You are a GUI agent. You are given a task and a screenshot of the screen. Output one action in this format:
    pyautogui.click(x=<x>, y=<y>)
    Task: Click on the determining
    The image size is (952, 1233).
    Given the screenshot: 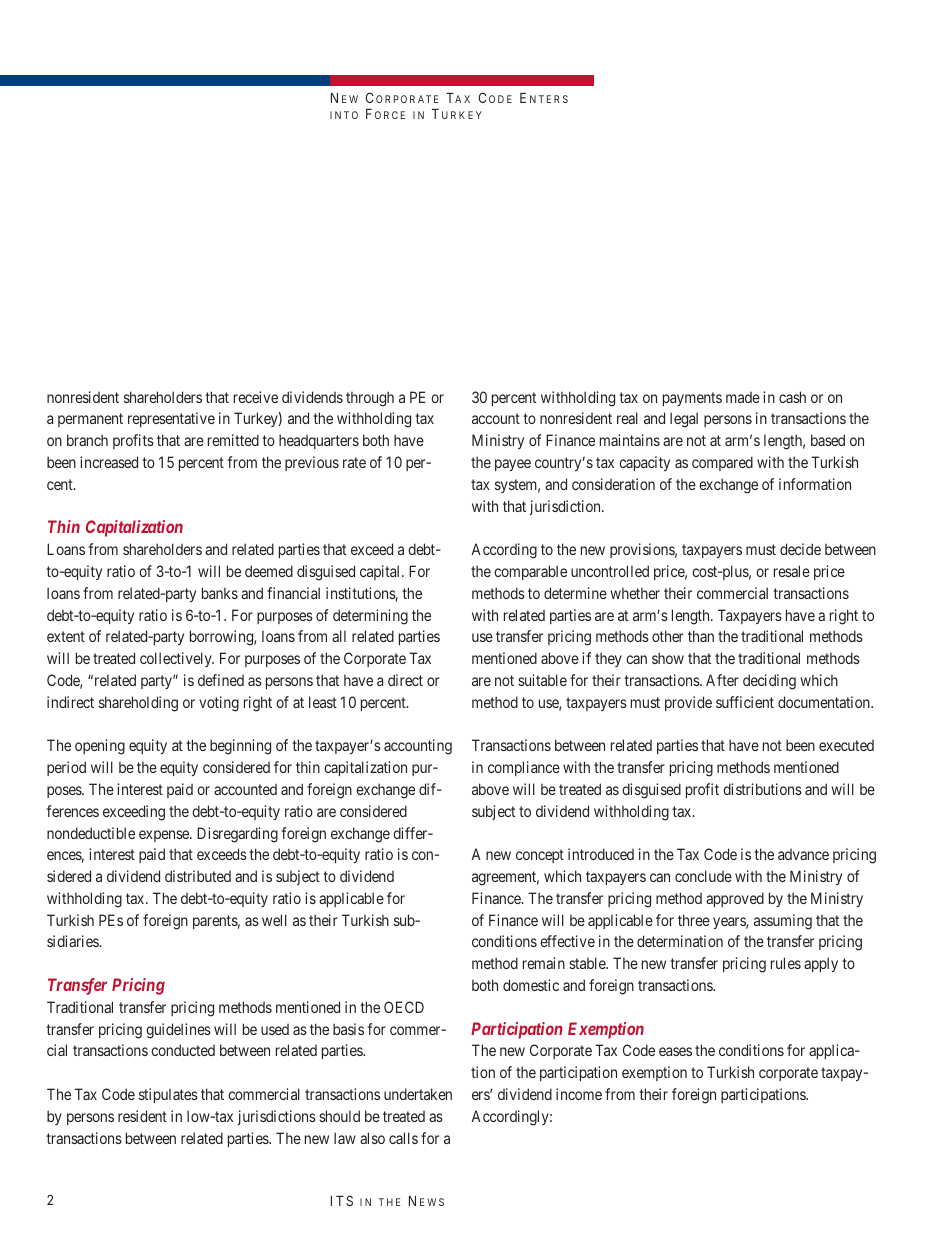 What is the action you would take?
    pyautogui.click(x=370, y=617)
